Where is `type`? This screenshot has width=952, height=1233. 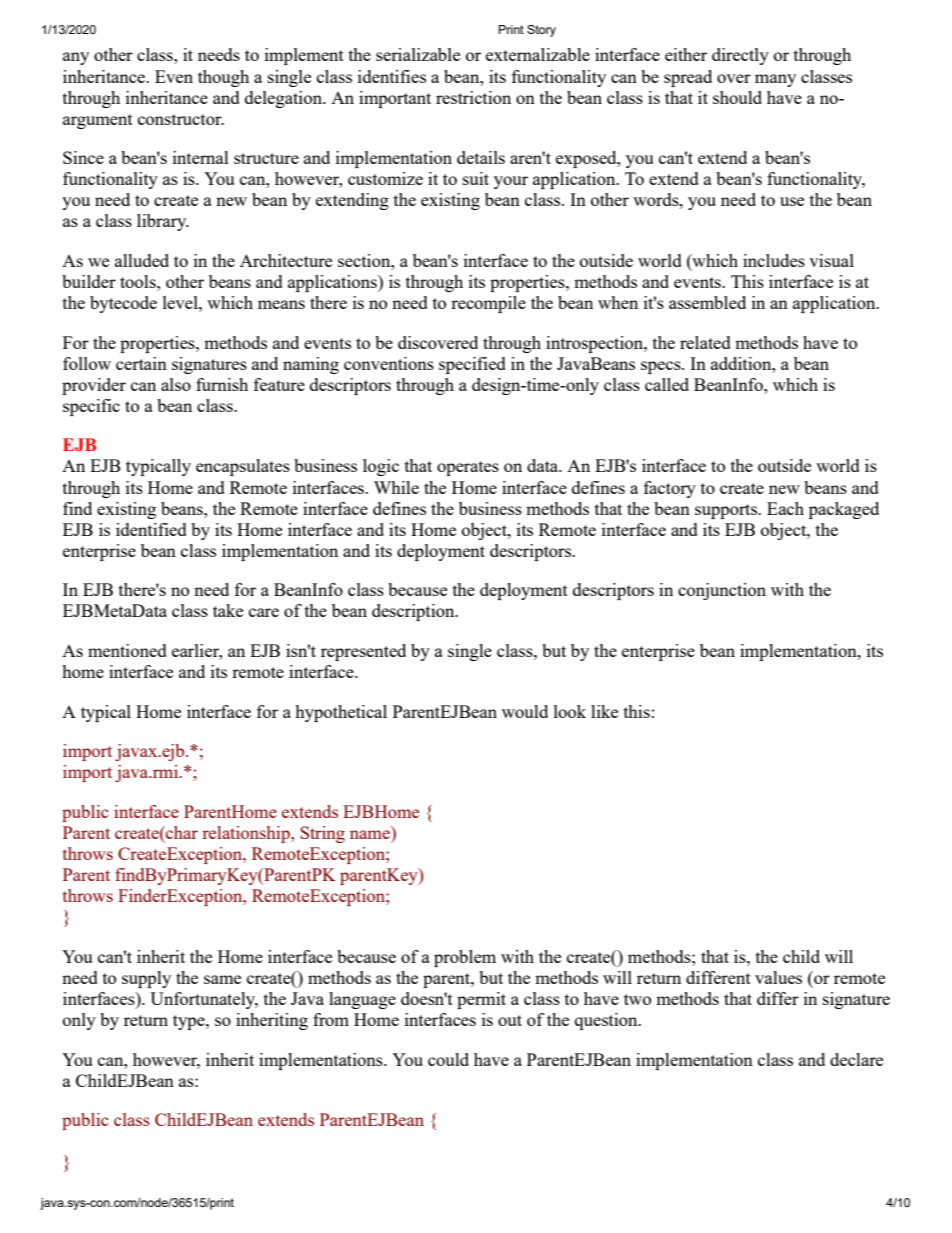 type is located at coordinates (190, 1022).
